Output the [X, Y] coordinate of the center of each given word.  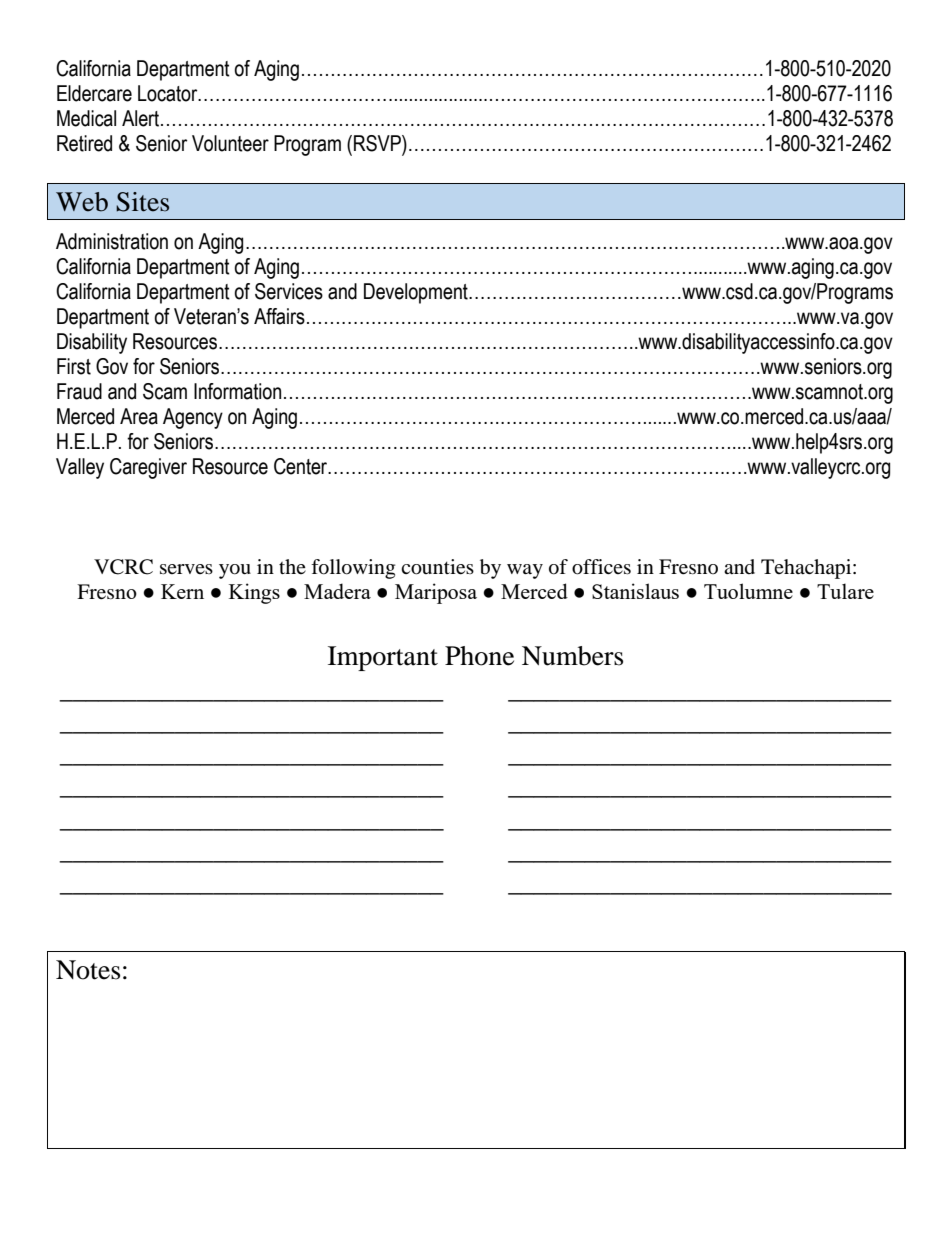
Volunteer [230, 143]
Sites [142, 202]
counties [437, 567]
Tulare [845, 591]
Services [289, 291]
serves [186, 569]
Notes [88, 970]
